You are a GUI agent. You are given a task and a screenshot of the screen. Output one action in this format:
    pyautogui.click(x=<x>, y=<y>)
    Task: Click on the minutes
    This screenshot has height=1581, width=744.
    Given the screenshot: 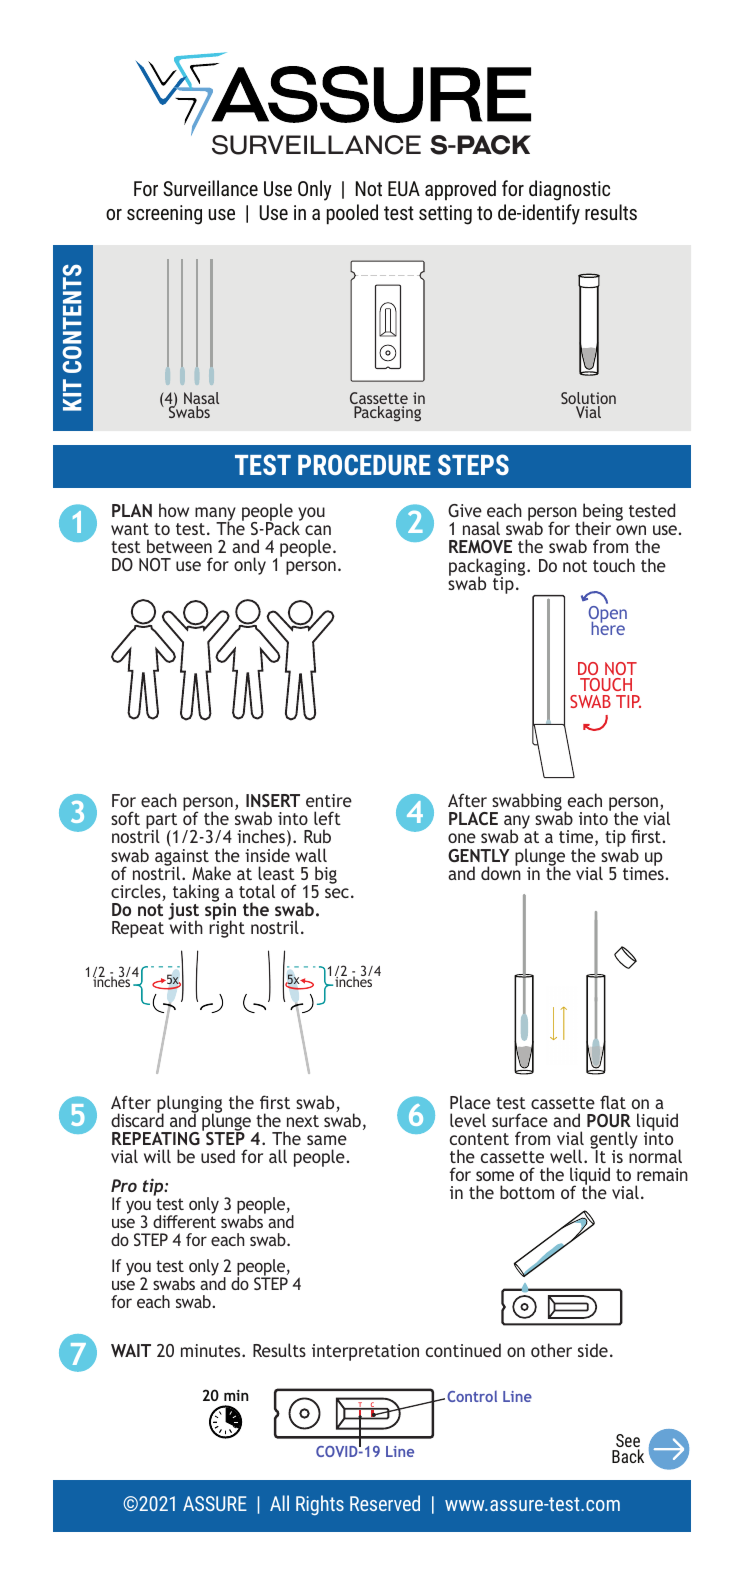 What is the action you would take?
    pyautogui.click(x=212, y=1350)
